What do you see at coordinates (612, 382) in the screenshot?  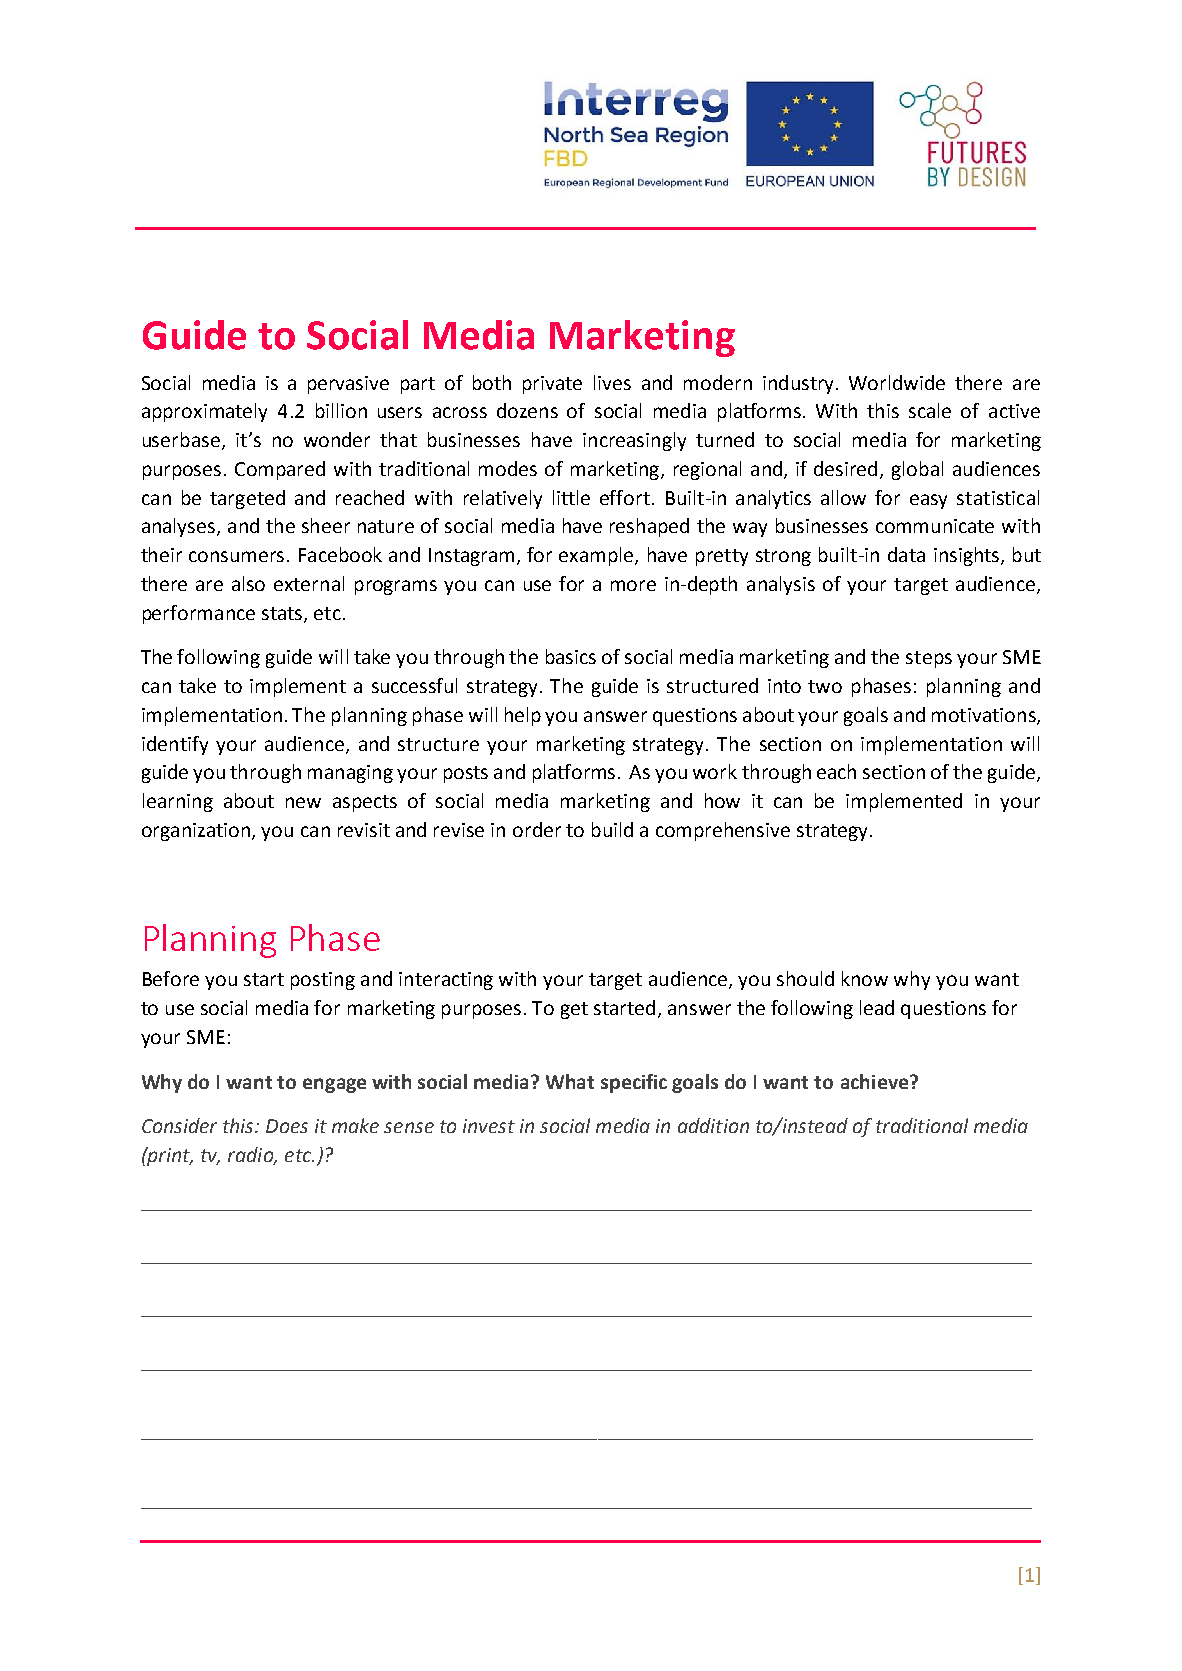 I see `lives` at bounding box center [612, 382].
